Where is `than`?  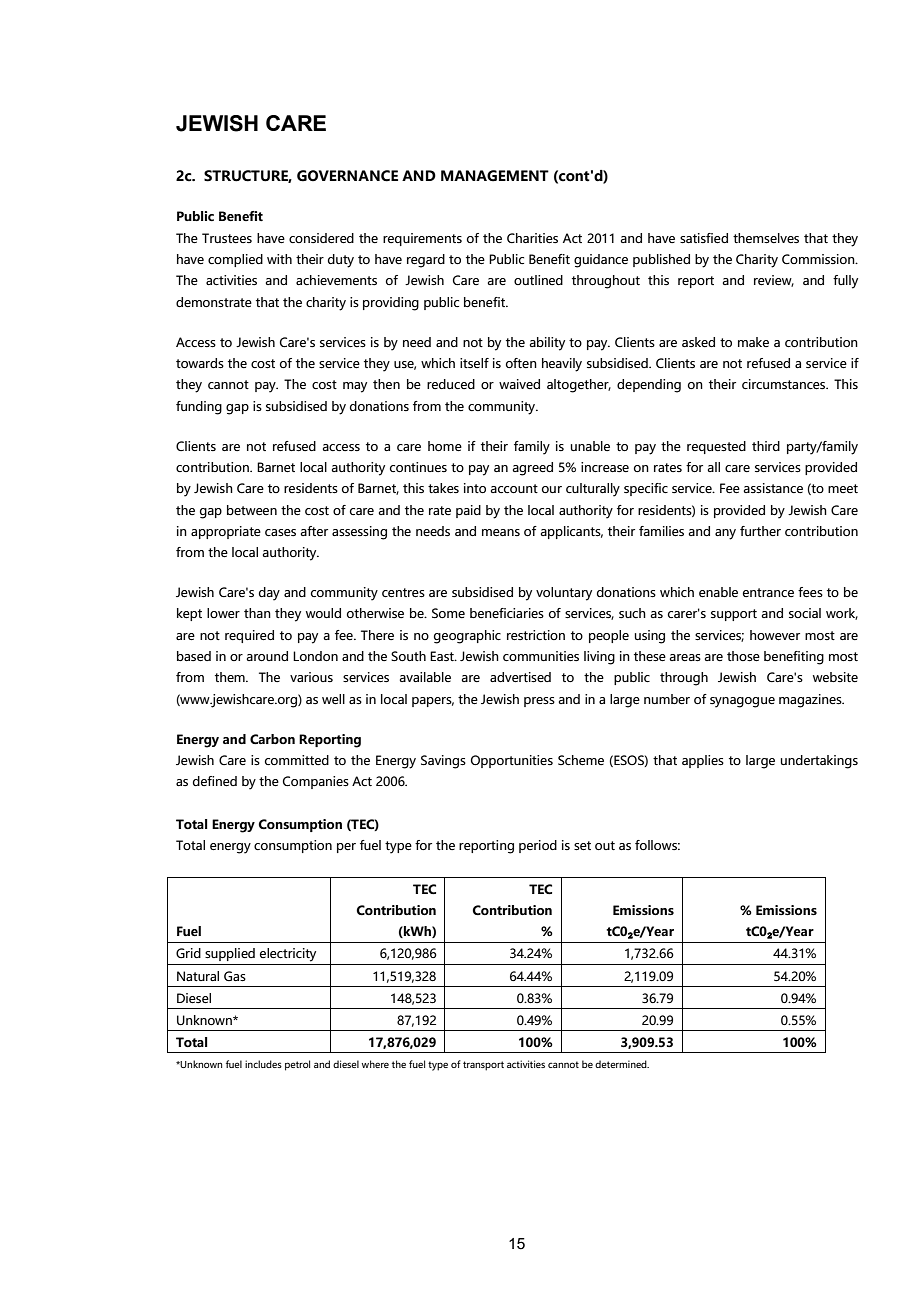 than is located at coordinates (257, 613).
